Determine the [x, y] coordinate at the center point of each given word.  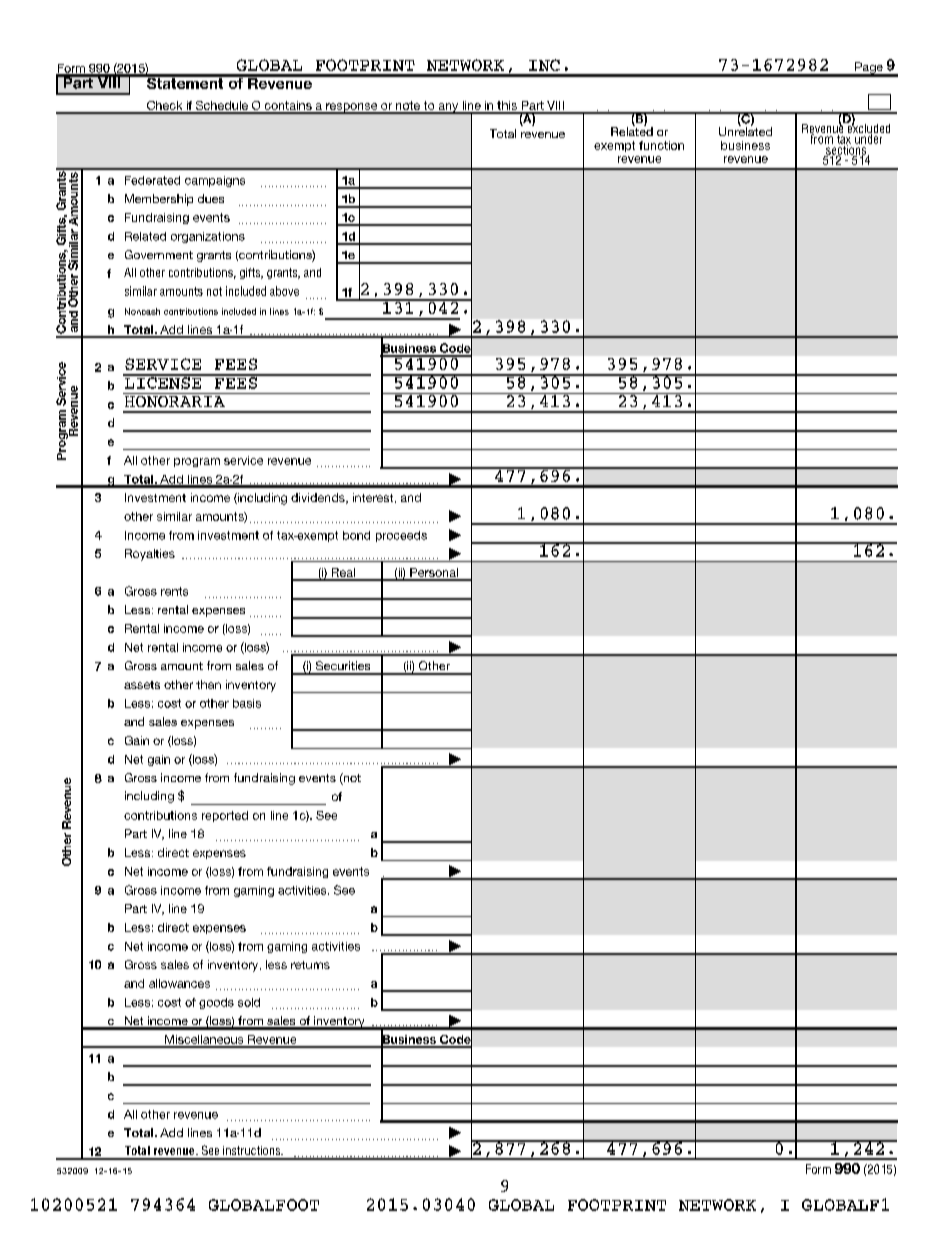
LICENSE [163, 382]
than [208, 684]
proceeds [401, 536]
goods [216, 1003]
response [352, 108]
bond [356, 535]
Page [869, 69]
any [448, 108]
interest [374, 498]
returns [310, 965]
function [661, 145]
